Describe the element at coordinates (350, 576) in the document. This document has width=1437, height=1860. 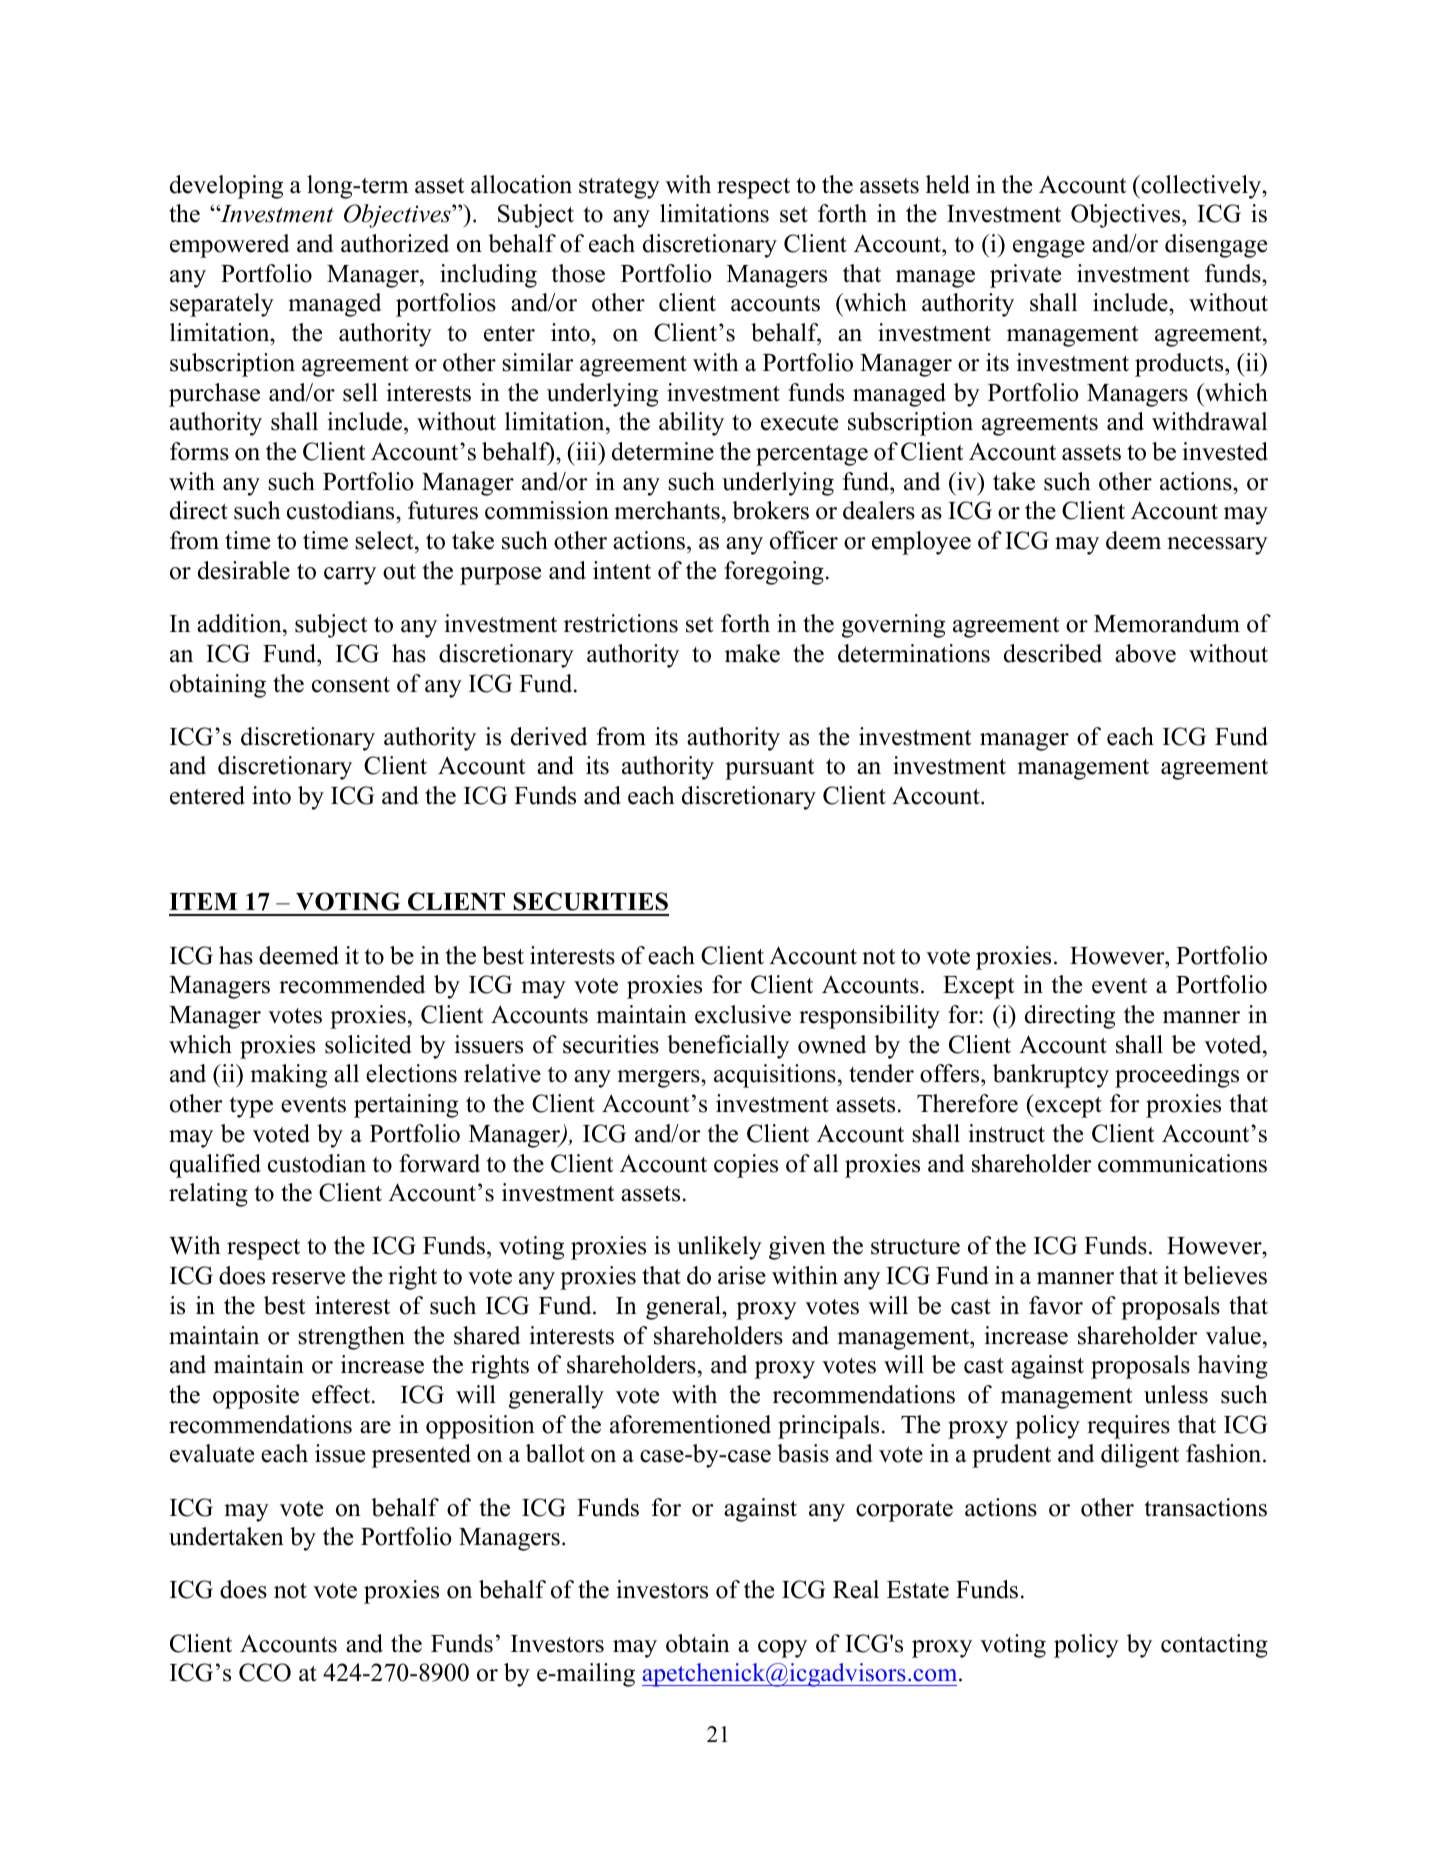
I see `carry` at that location.
